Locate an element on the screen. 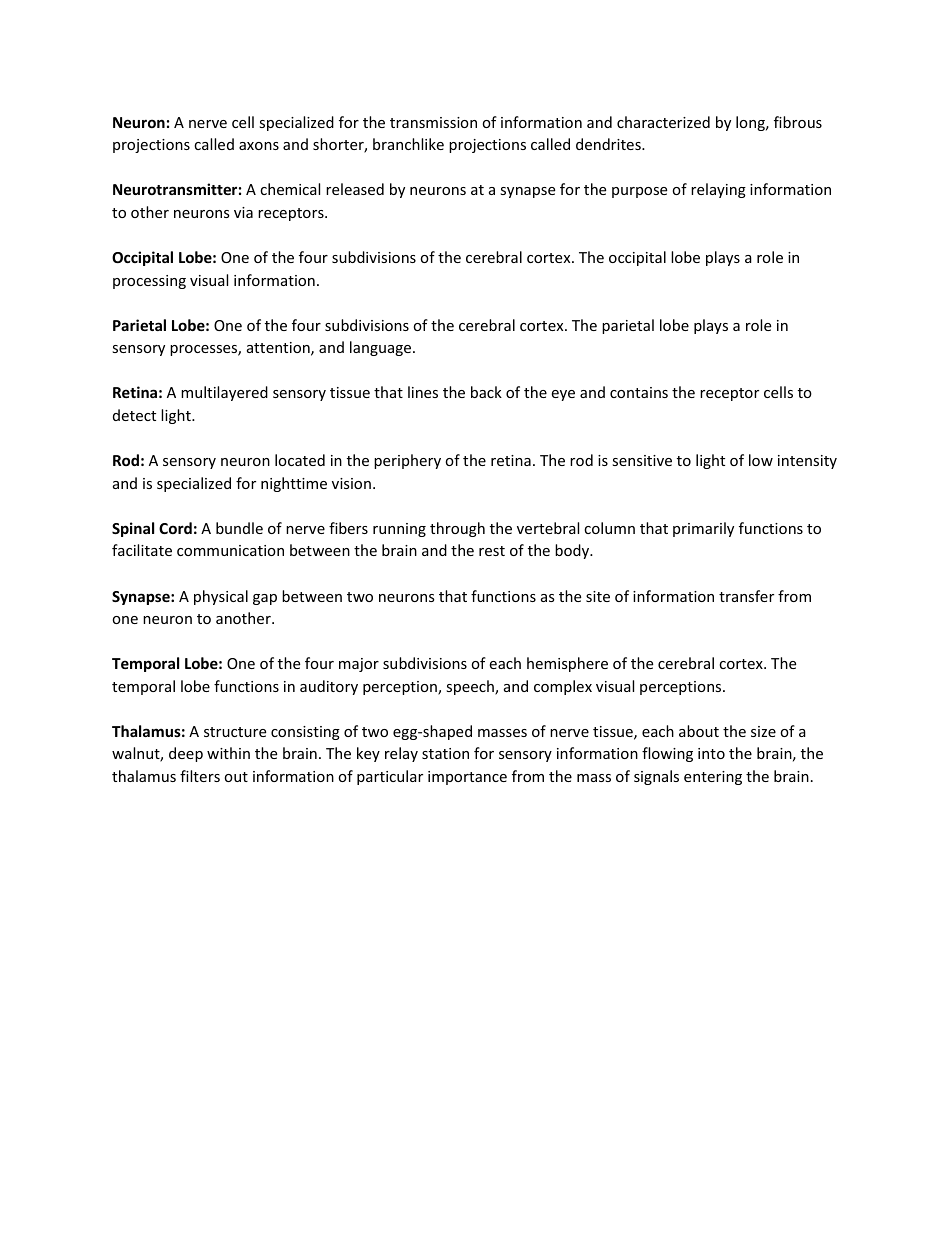 This screenshot has height=1233, width=952. communication is located at coordinates (230, 550).
